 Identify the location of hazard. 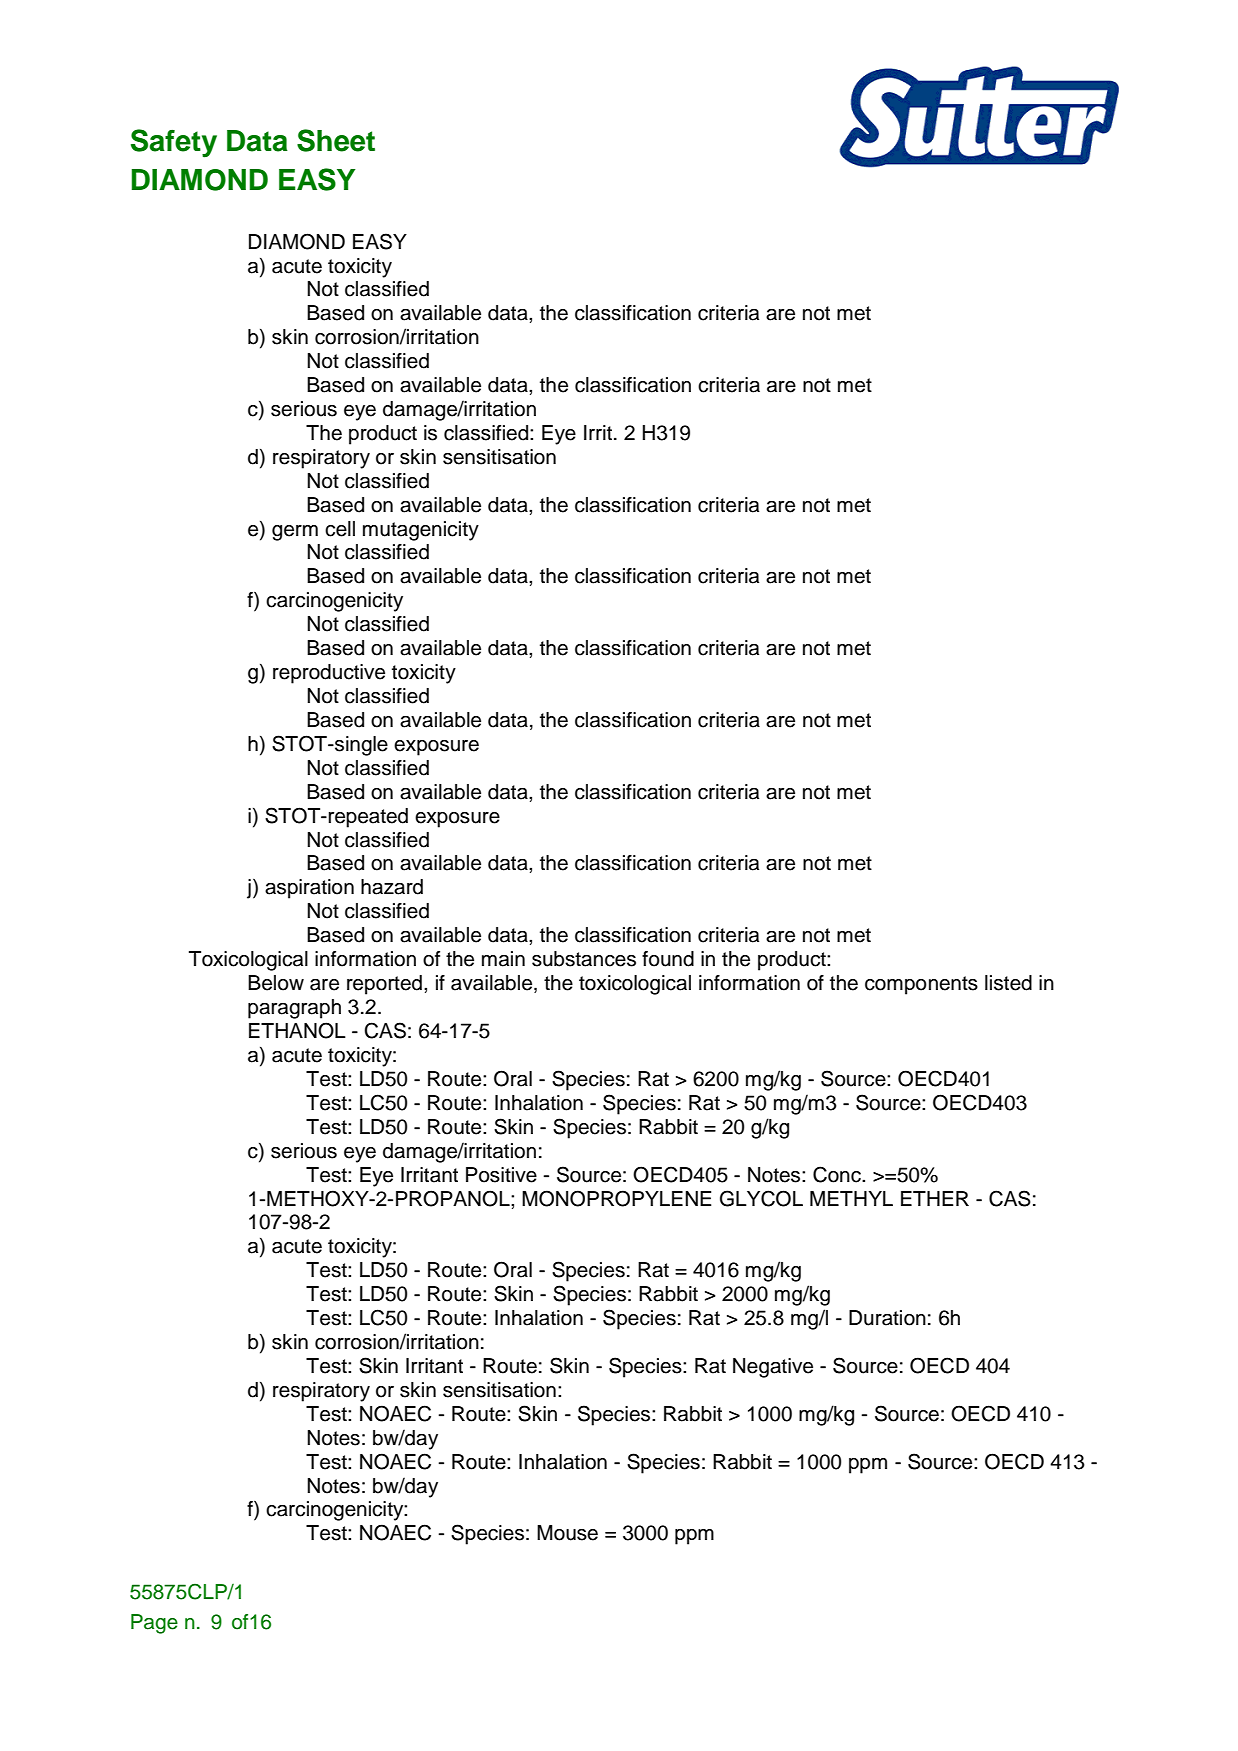
(392, 887).
